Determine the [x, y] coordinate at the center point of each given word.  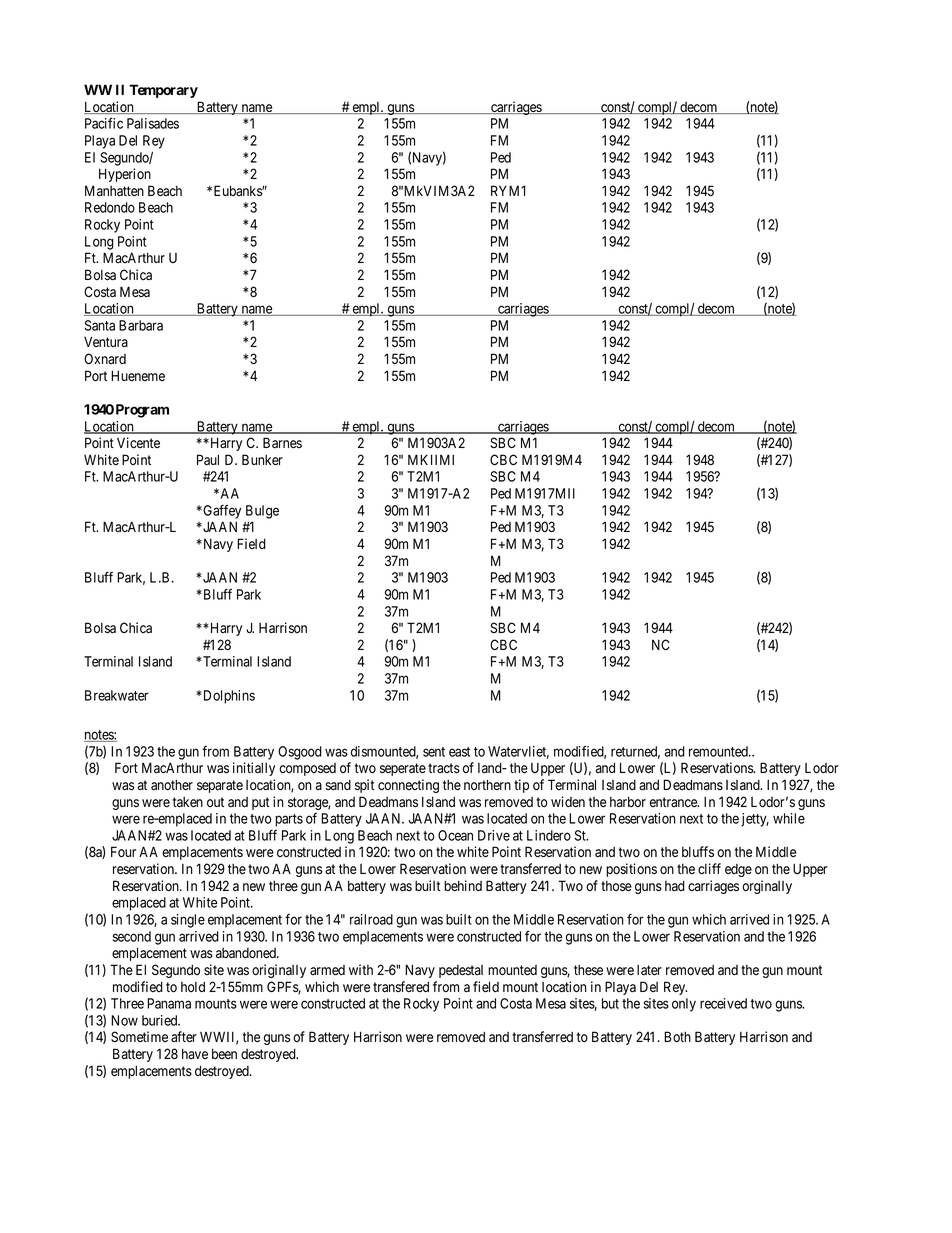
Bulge [262, 512]
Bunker [262, 460]
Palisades [153, 123]
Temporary [163, 91]
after [184, 1037]
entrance [674, 802]
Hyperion [125, 175]
